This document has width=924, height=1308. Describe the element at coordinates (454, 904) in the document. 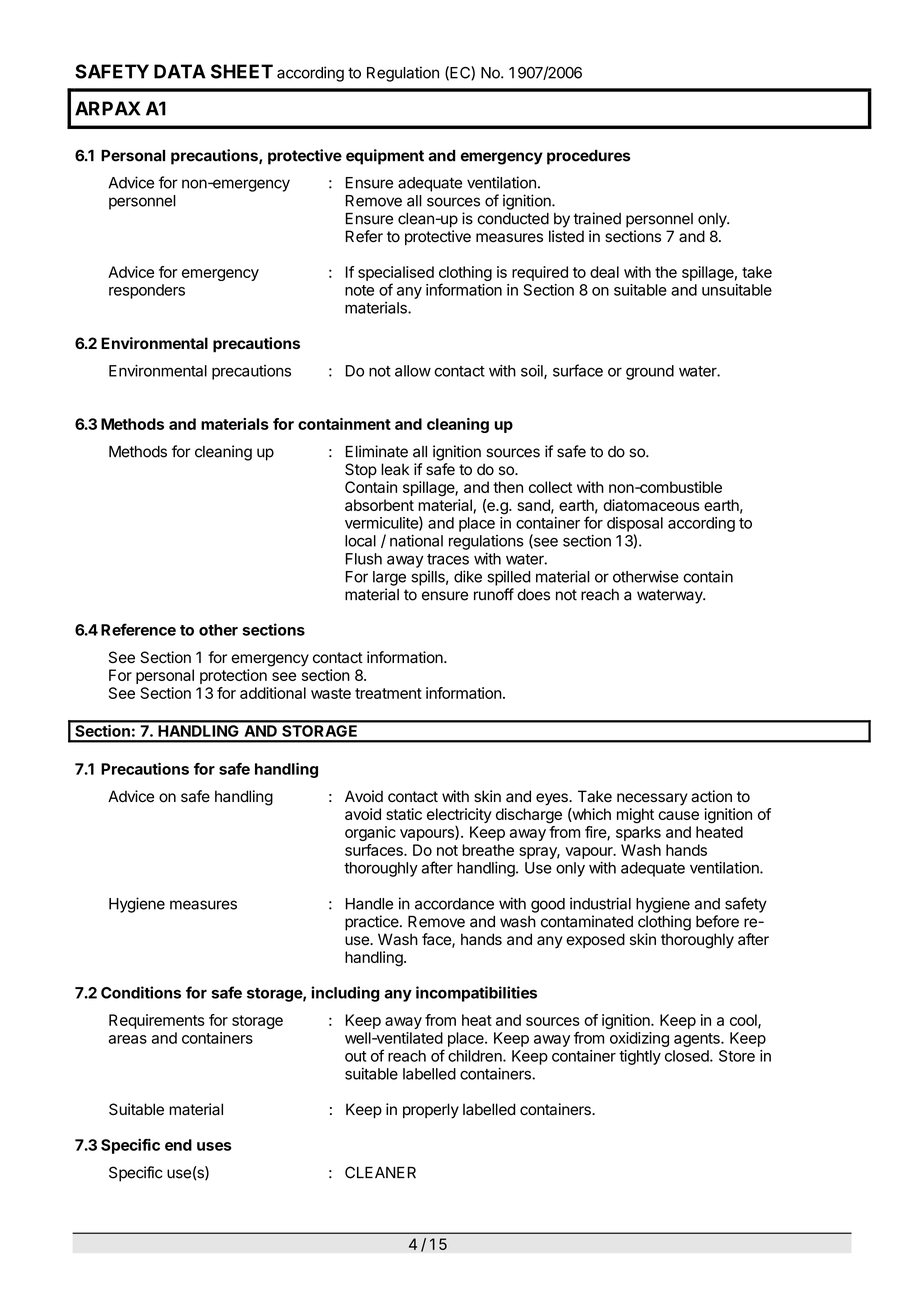

I see `accordance` at that location.
